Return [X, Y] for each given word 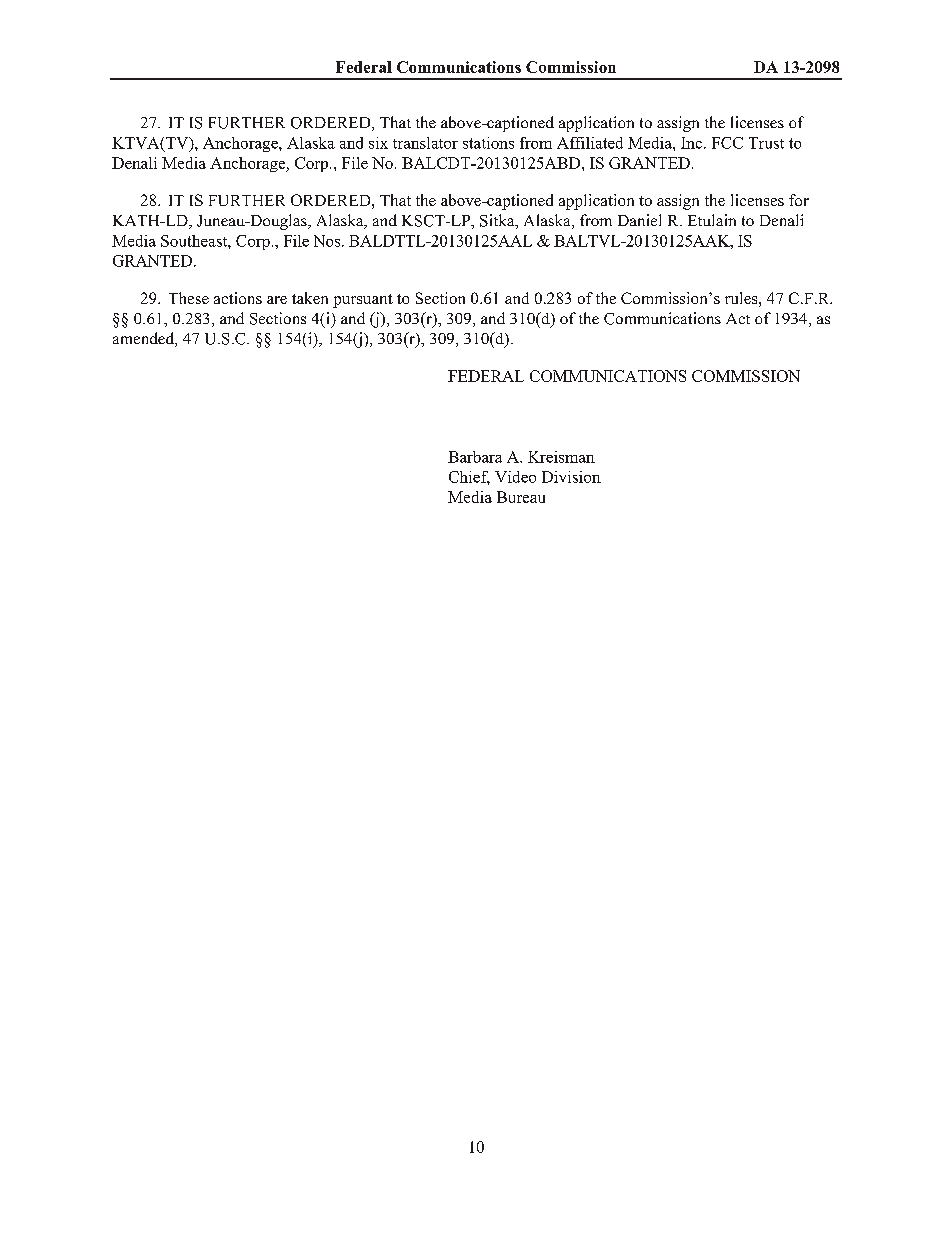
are [277, 300]
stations [488, 143]
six [378, 143]
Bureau [521, 497]
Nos [327, 241]
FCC [727, 143]
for [799, 200]
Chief [469, 478]
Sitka [498, 221]
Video [515, 477]
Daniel [639, 220]
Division [571, 477]
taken [310, 298]
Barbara [475, 457]
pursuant [363, 301]
